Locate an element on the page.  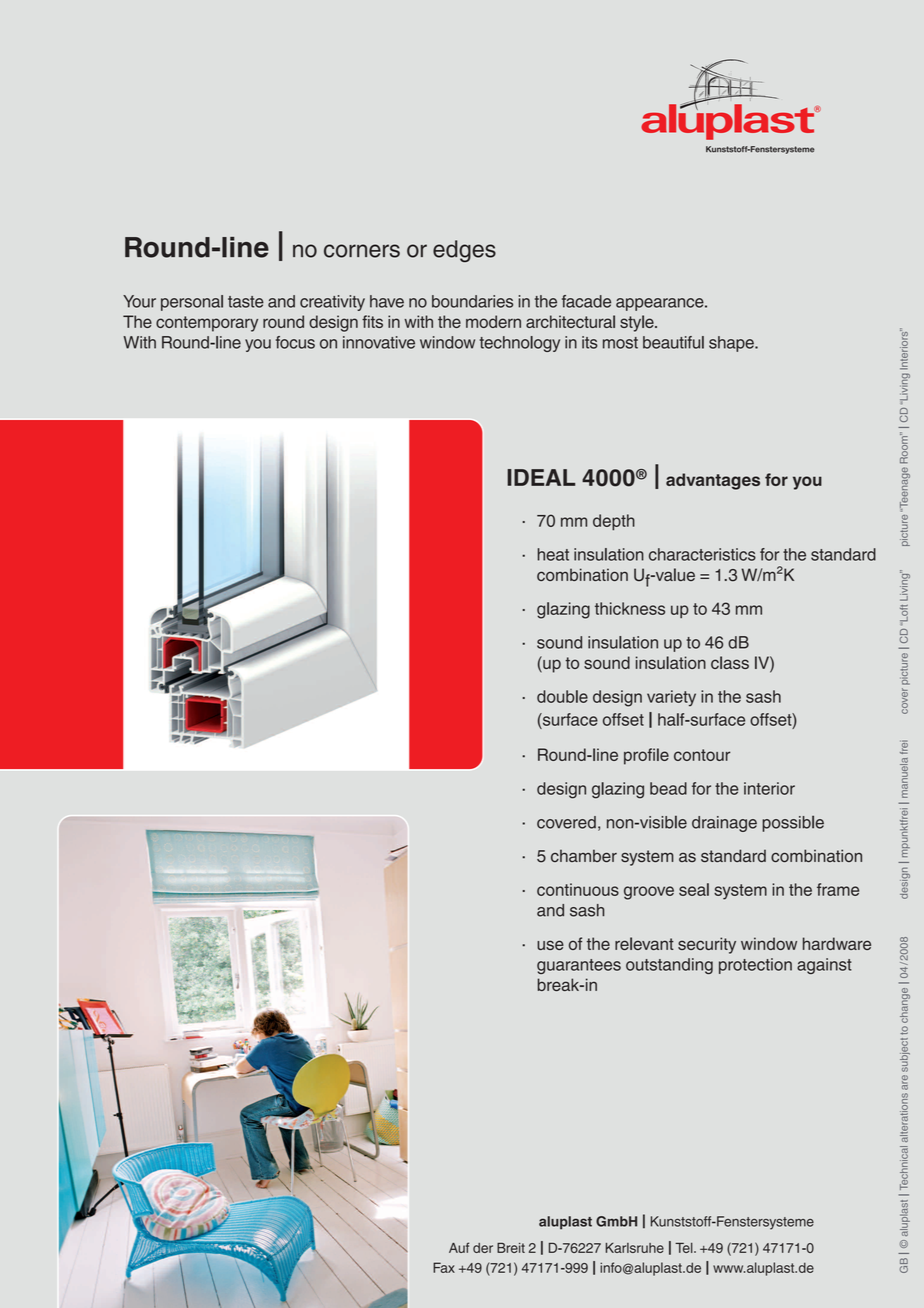
boundaries is located at coordinates (472, 301).
